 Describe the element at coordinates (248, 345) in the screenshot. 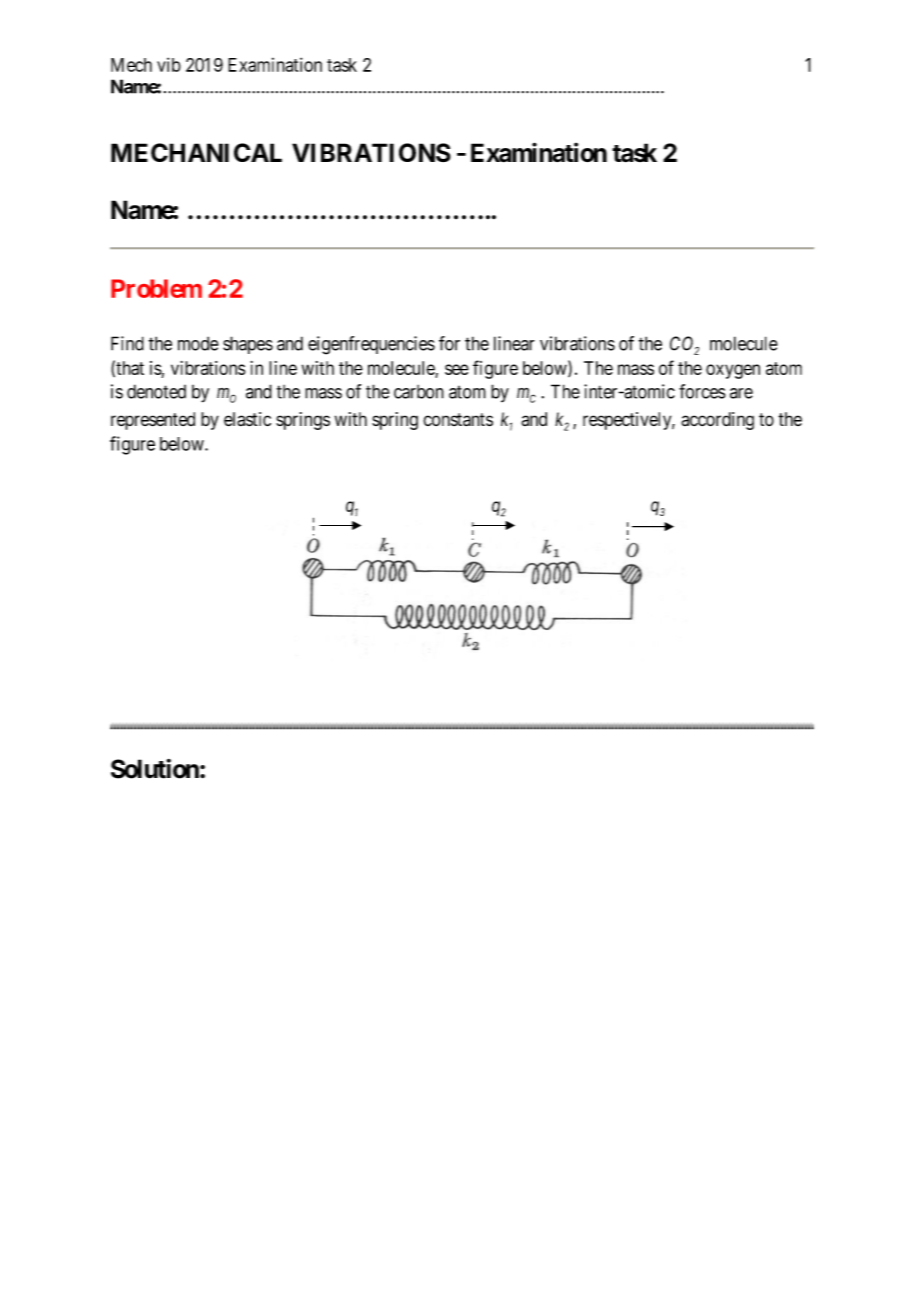

I see `shapes` at that location.
